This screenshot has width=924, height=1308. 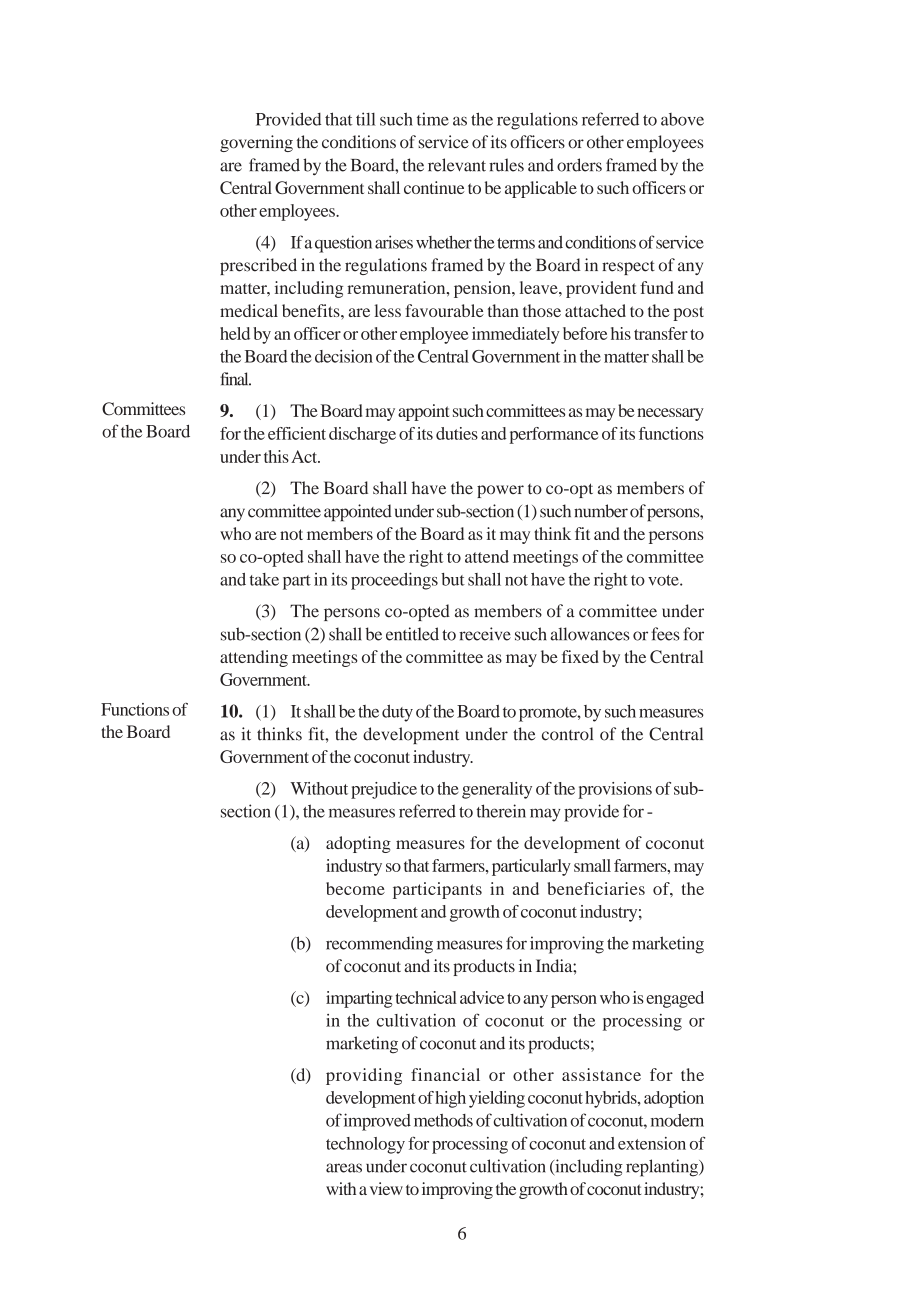 What do you see at coordinates (256, 143) in the screenshot?
I see `governing` at bounding box center [256, 143].
